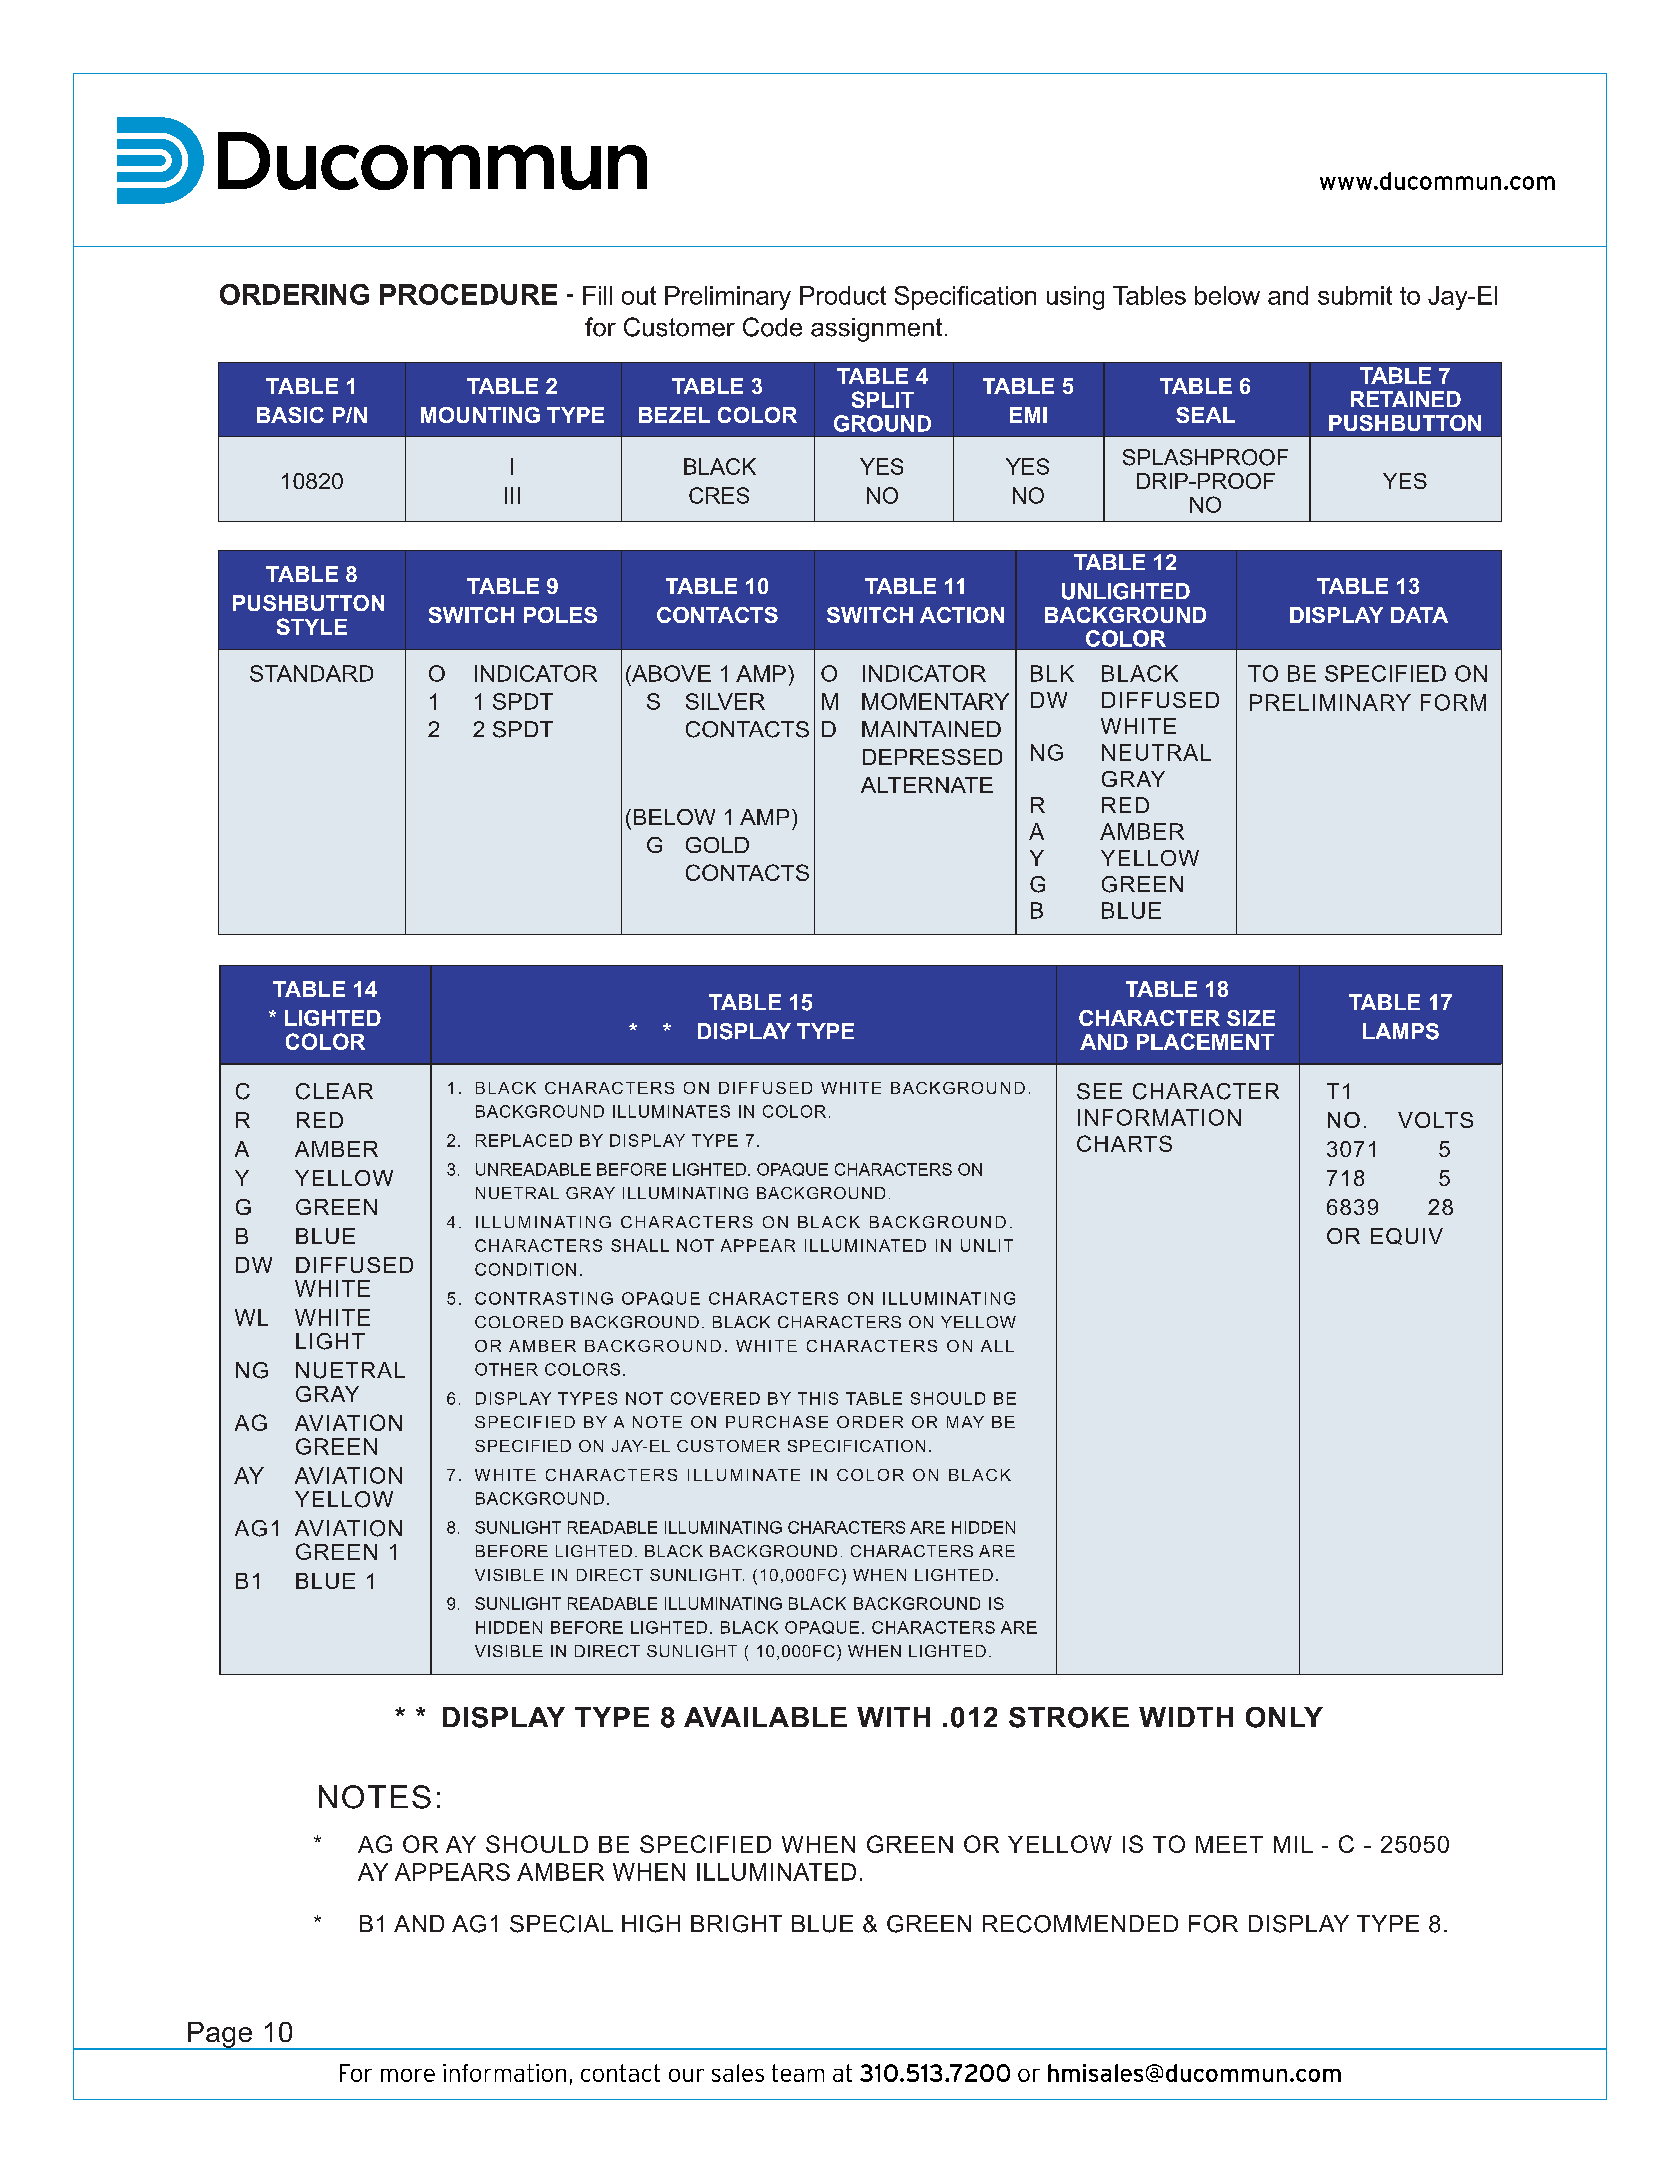 The width and height of the page is (1680, 2173). What do you see at coordinates (1355, 295) in the page?
I see `submit` at bounding box center [1355, 295].
